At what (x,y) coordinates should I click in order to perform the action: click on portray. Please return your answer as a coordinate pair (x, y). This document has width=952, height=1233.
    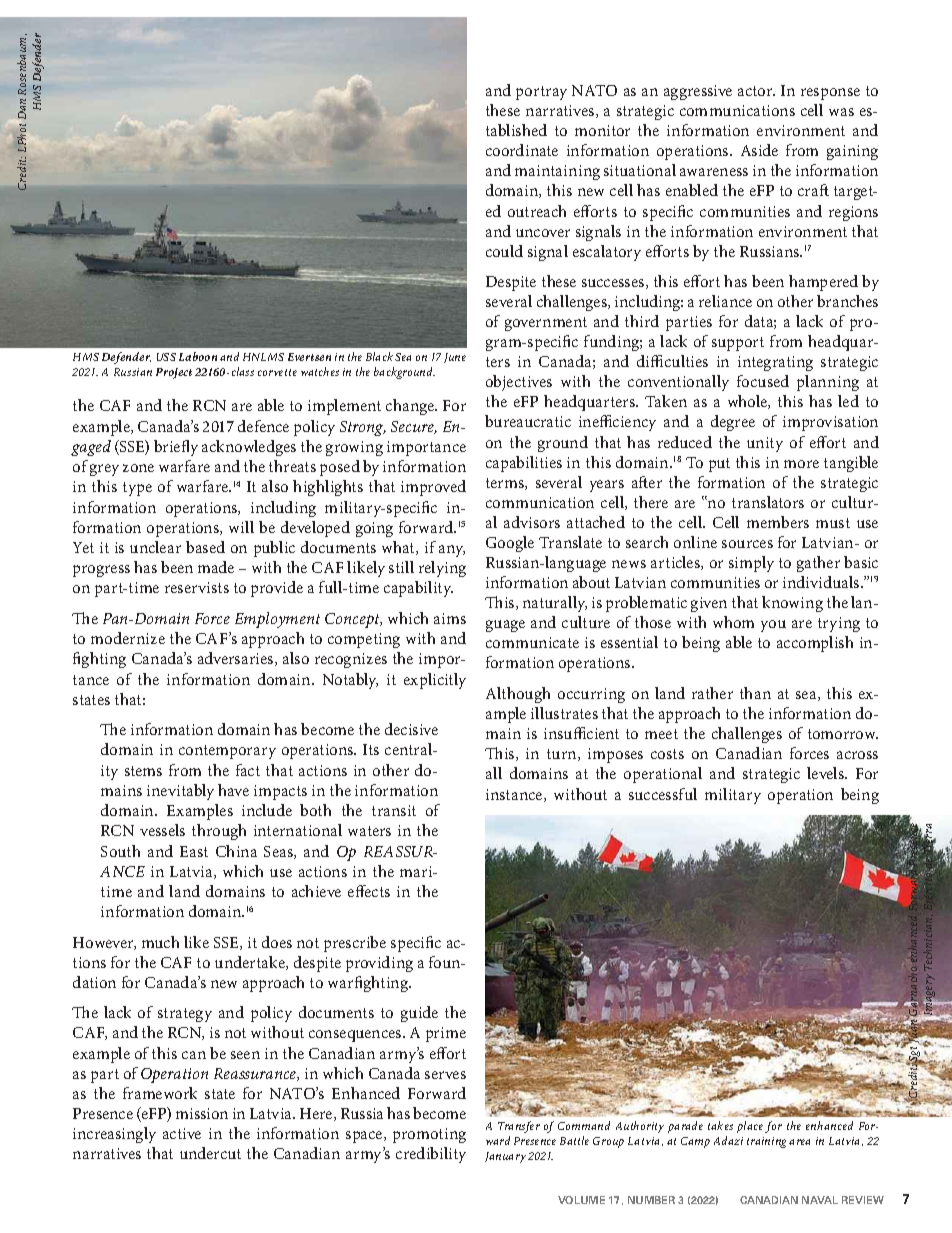
    Looking at the image, I should click on (541, 93).
